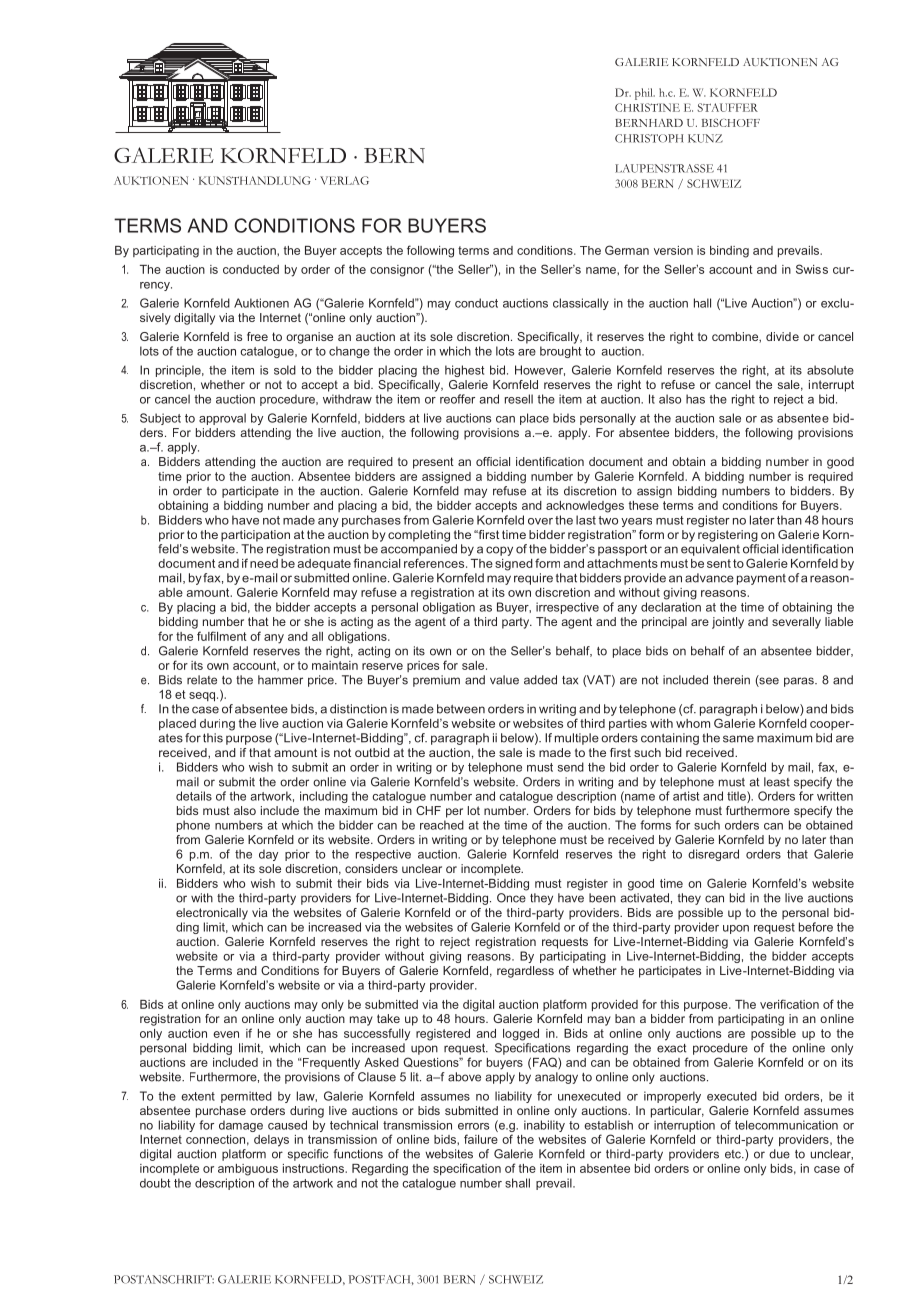  Describe the element at coordinates (344, 180) in the screenshot. I see `VERLAG` at that location.
